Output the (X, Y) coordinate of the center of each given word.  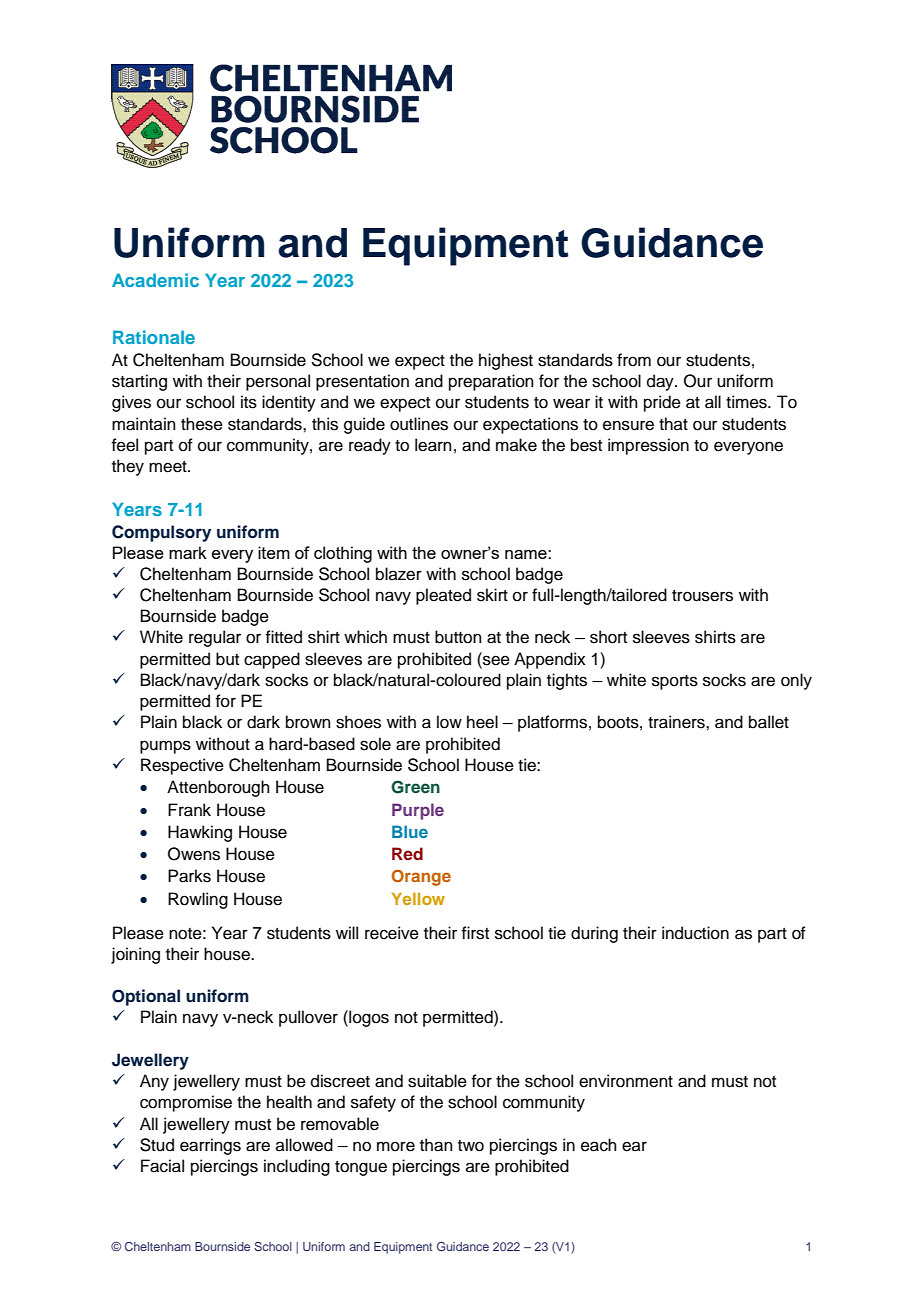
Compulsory (161, 533)
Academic (155, 280)
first (475, 933)
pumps (165, 747)
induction (695, 933)
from (634, 360)
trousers (702, 596)
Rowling (198, 900)
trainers (677, 722)
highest (506, 361)
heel (482, 722)
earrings (210, 1146)
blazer (399, 574)
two (471, 1146)
